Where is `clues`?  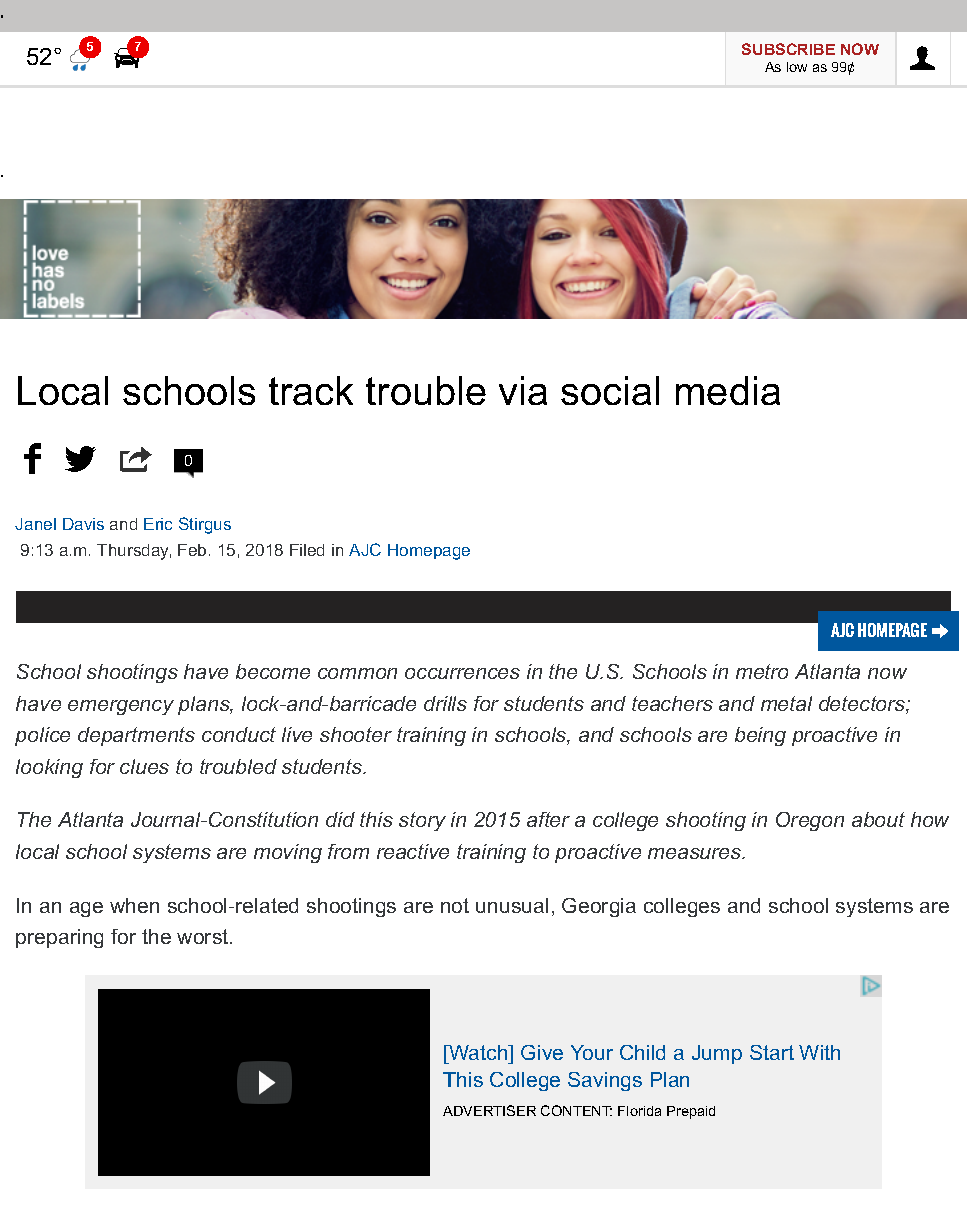 clues is located at coordinates (144, 766).
